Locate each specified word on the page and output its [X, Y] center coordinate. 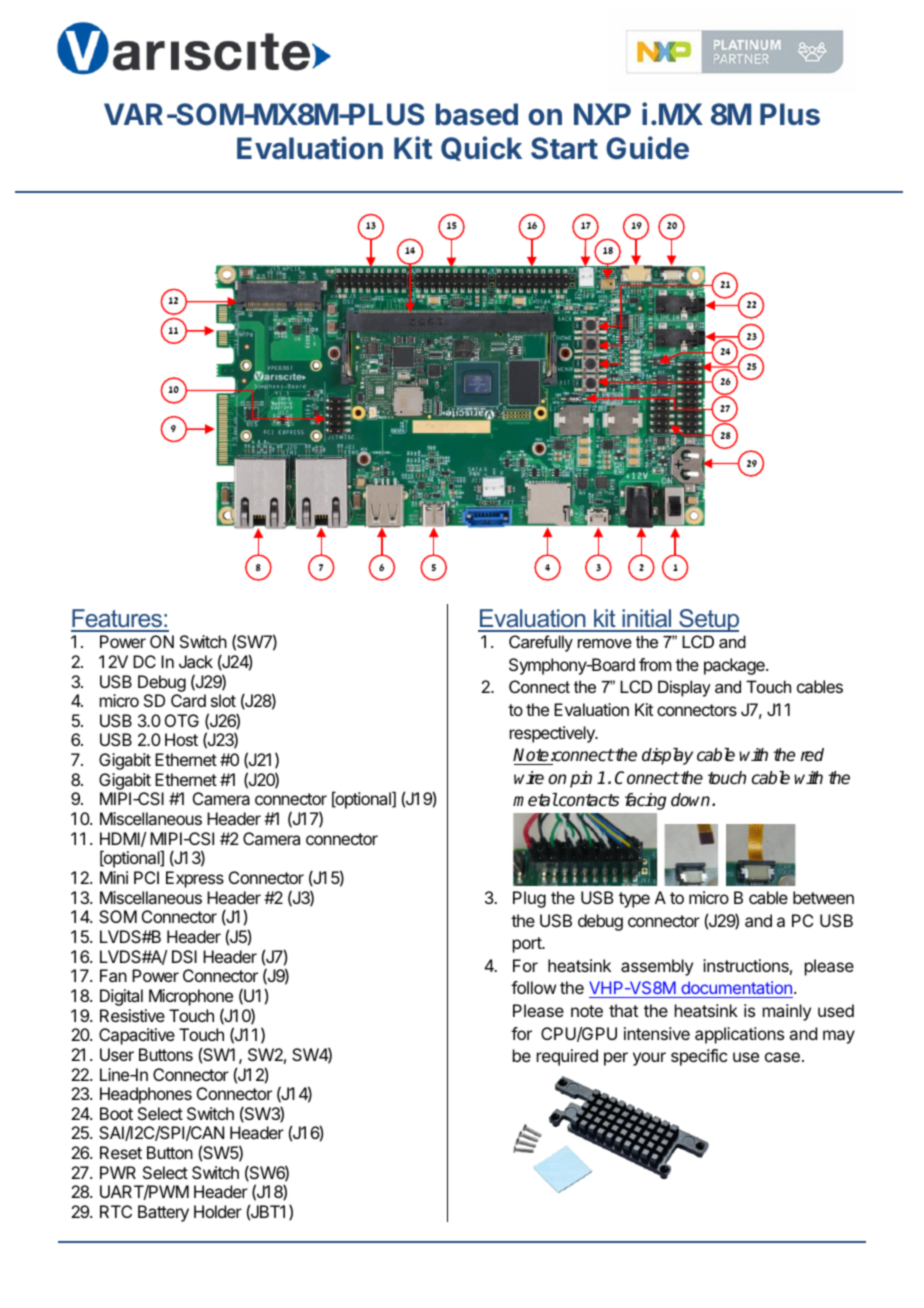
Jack [196, 661]
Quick [481, 148]
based [477, 114]
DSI [184, 956]
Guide [647, 148]
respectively [553, 734]
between [823, 897]
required [567, 1057]
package [735, 666]
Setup [708, 620]
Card [188, 700]
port [528, 945]
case [782, 1057]
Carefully [541, 643]
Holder [218, 1211]
